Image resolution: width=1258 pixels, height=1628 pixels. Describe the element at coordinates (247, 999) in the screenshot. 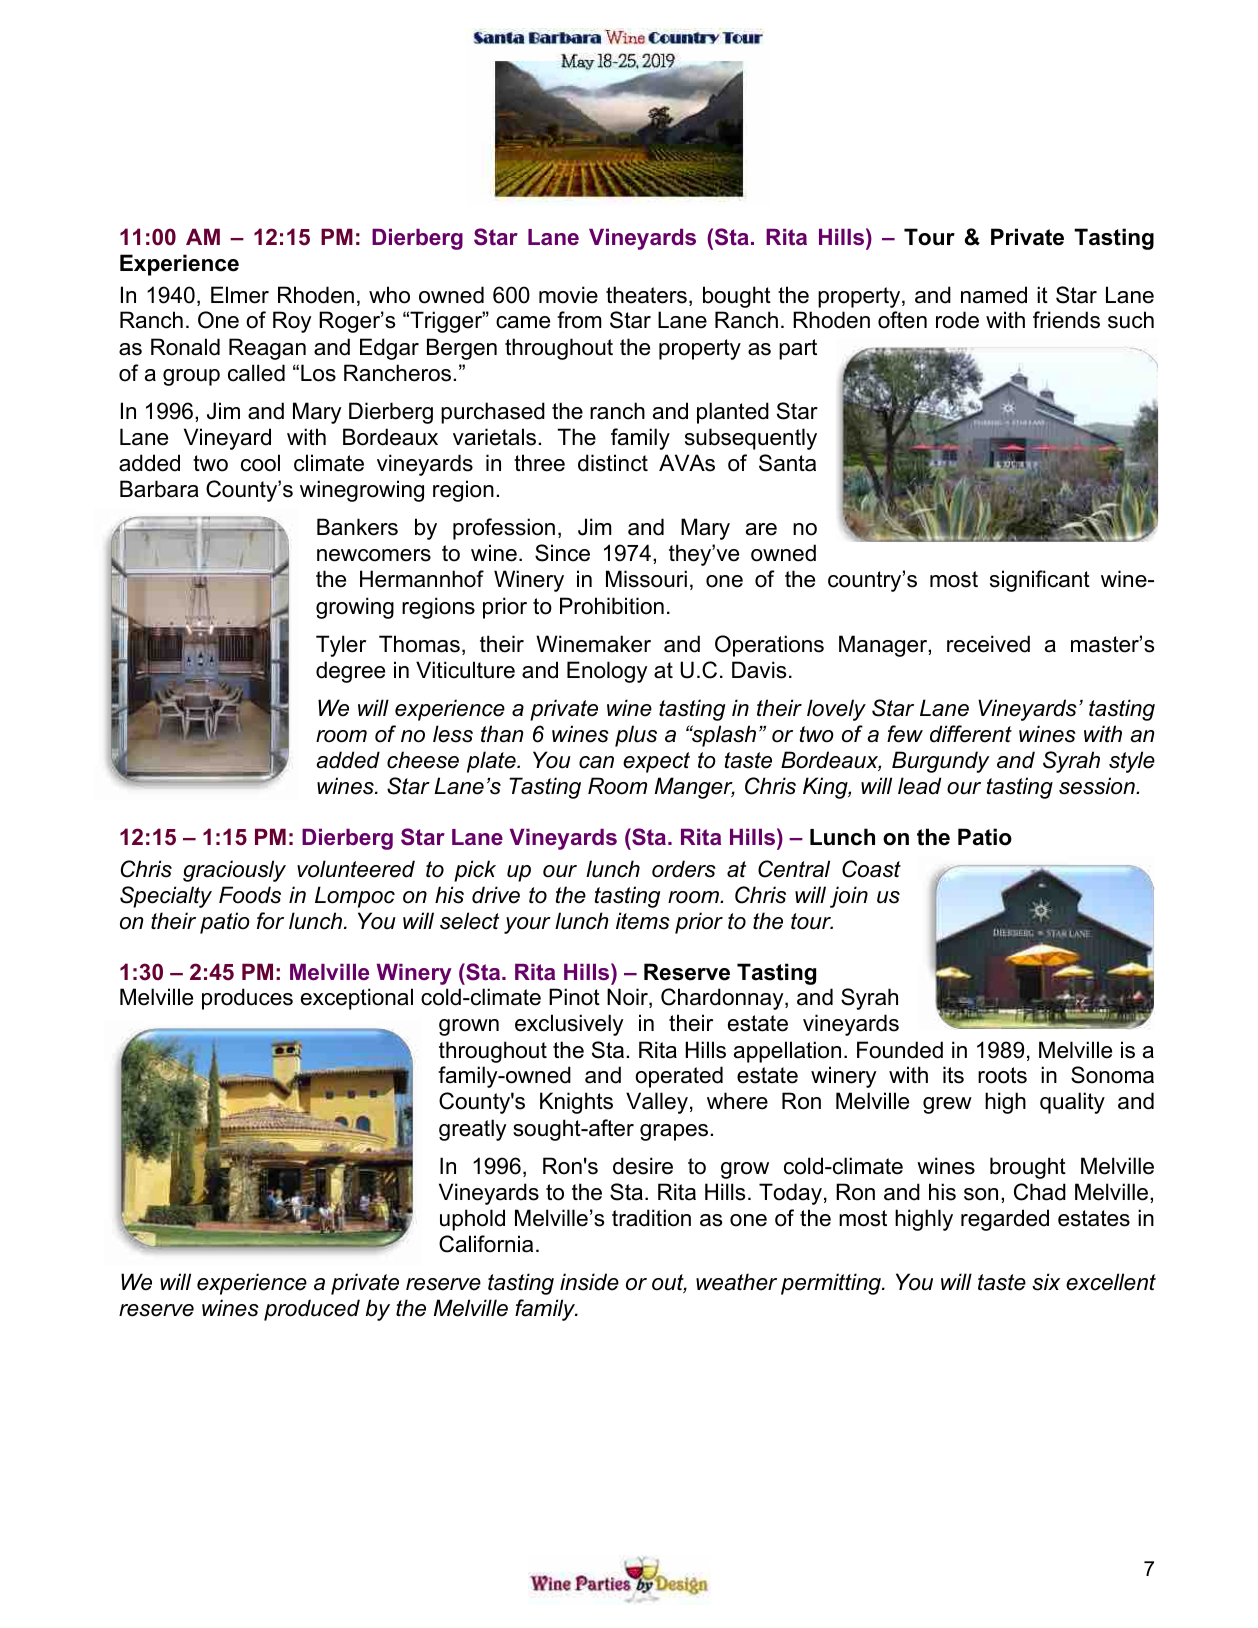

I see `produces` at that location.
